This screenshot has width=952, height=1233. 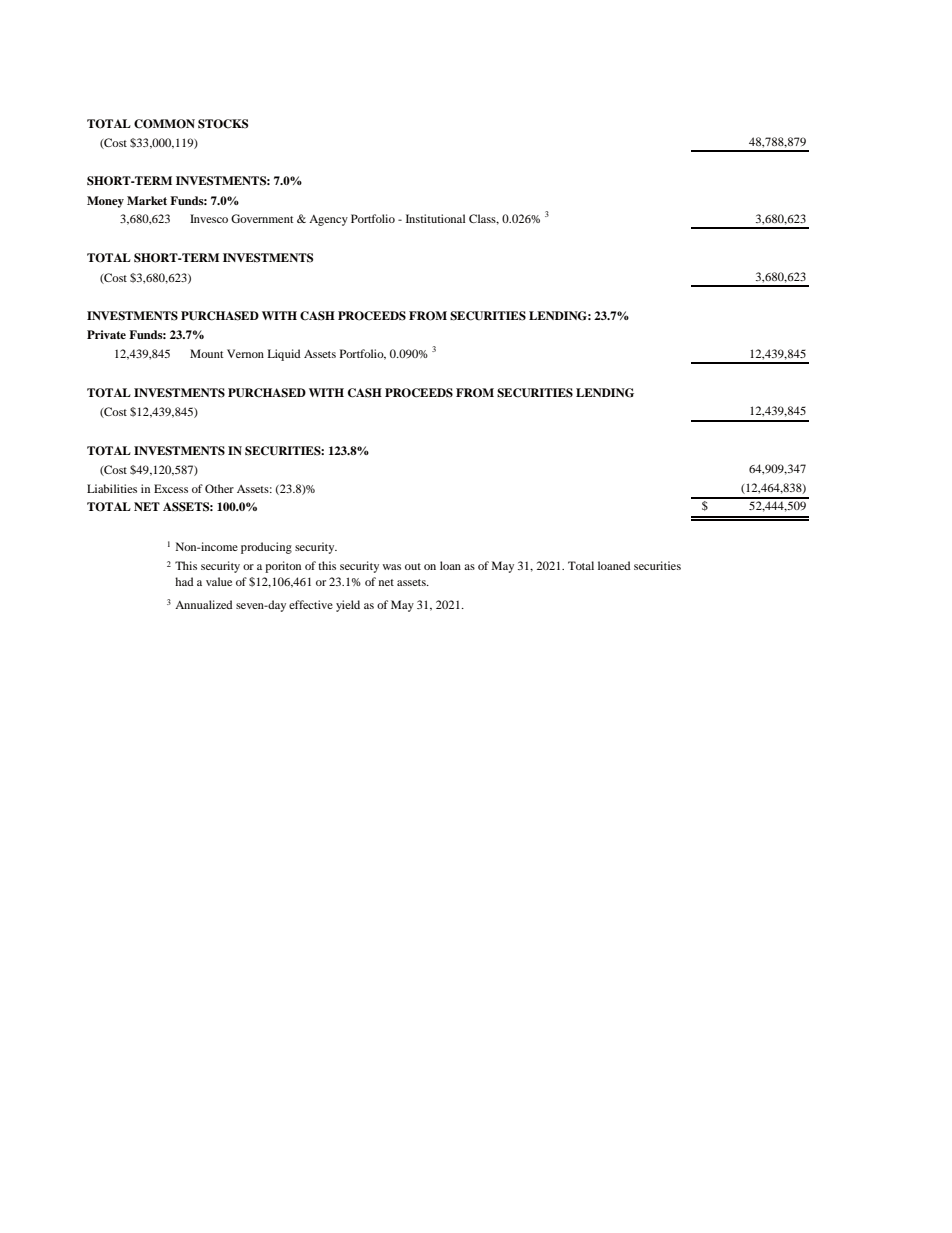 I want to click on Institutional, so click(x=435, y=218).
